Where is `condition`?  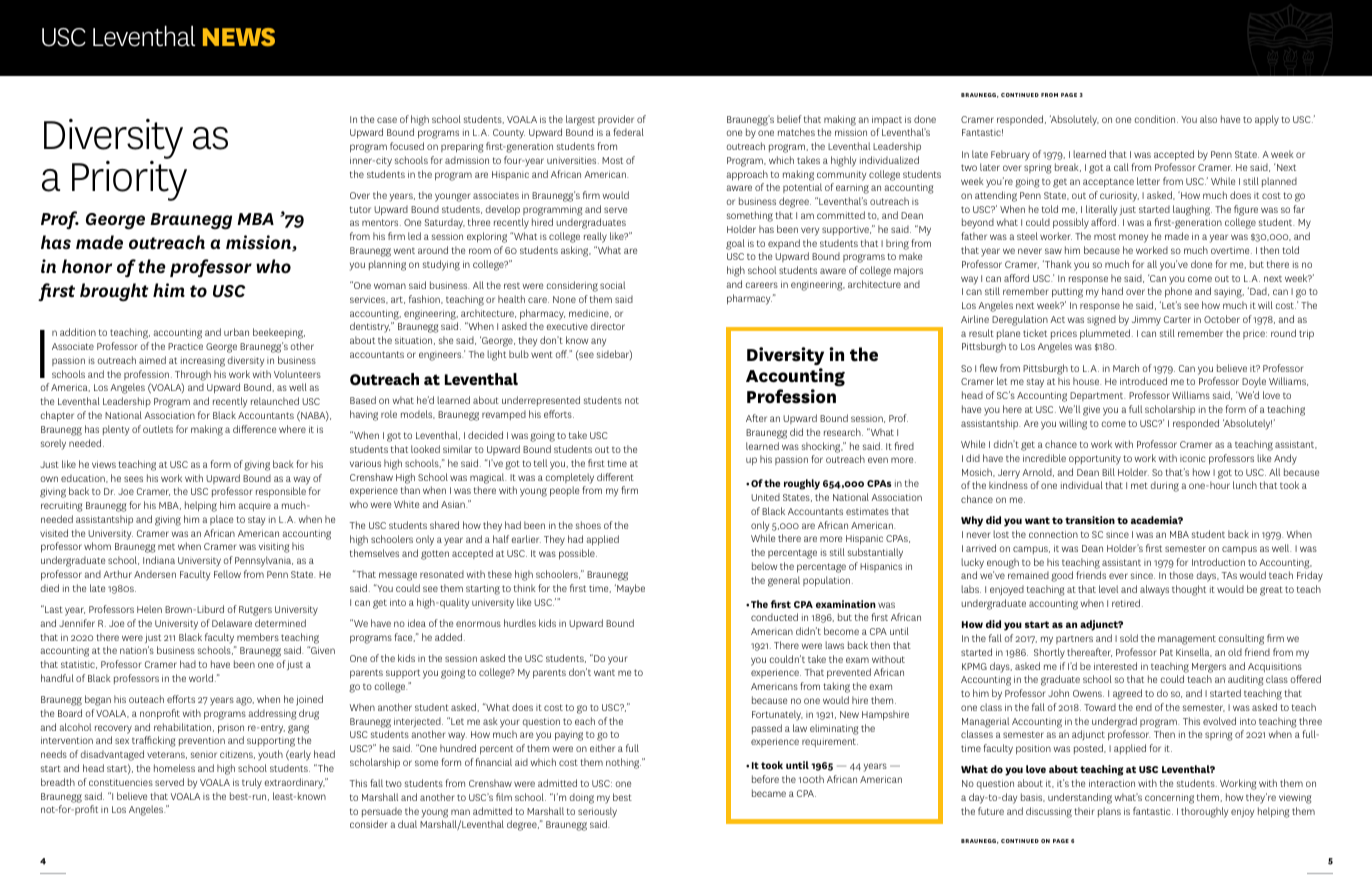
condition is located at coordinates (1156, 119).
